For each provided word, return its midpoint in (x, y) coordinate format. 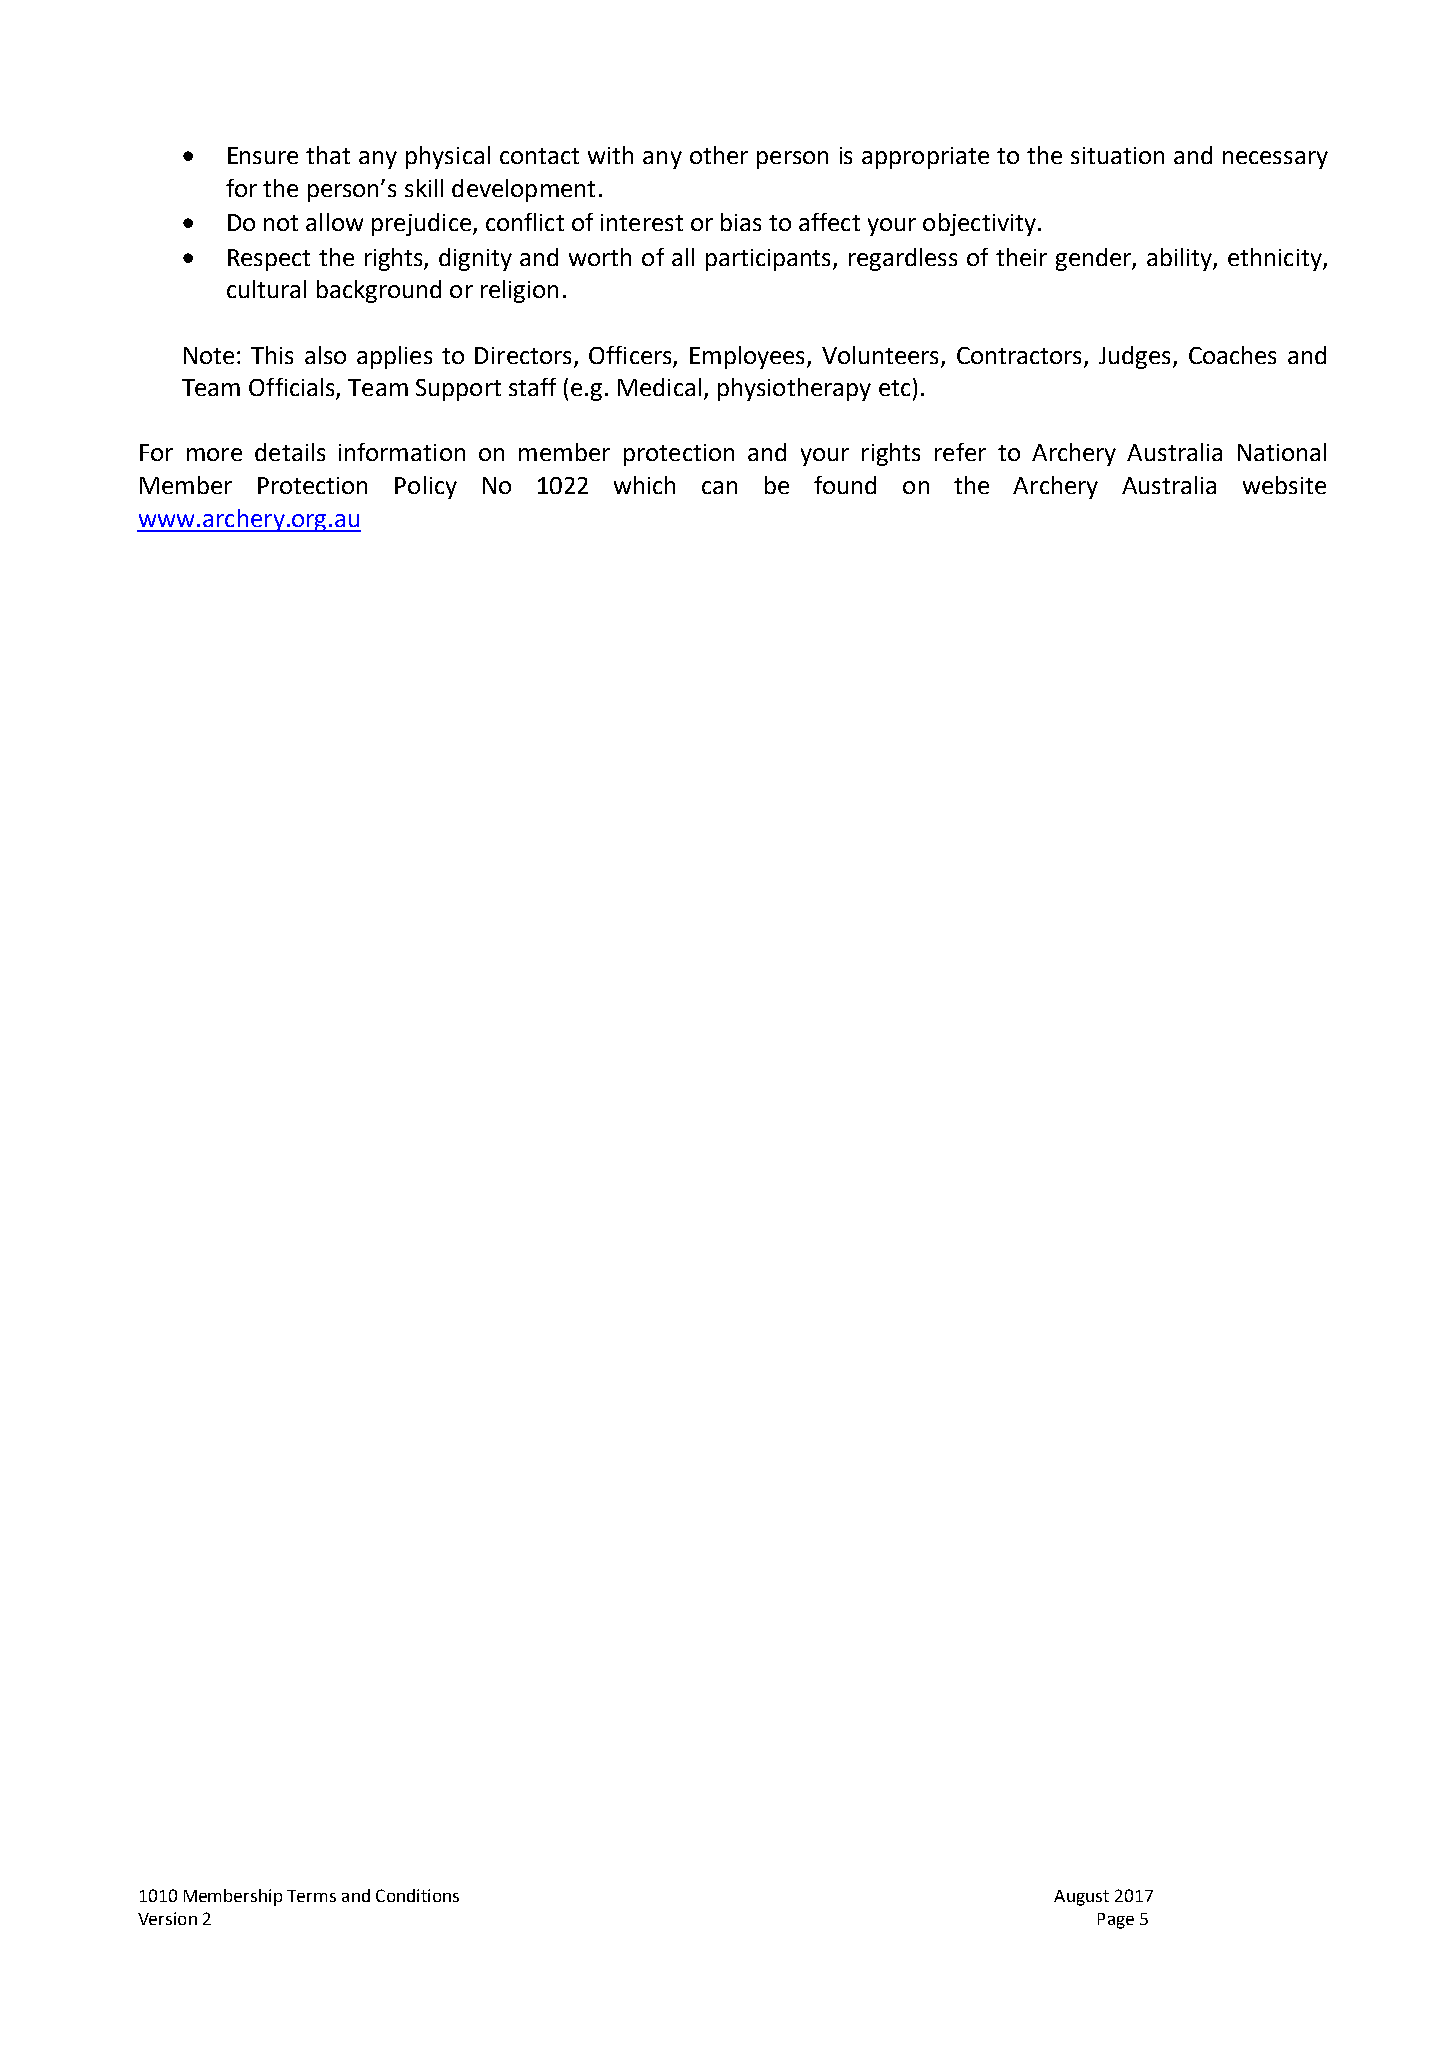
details (290, 452)
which (644, 485)
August (1081, 1898)
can (719, 487)
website (1284, 485)
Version (167, 1918)
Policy (426, 487)
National (1282, 452)
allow (334, 222)
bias (741, 222)
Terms (311, 1896)
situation (1117, 155)
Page (1116, 1921)
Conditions (417, 1895)
